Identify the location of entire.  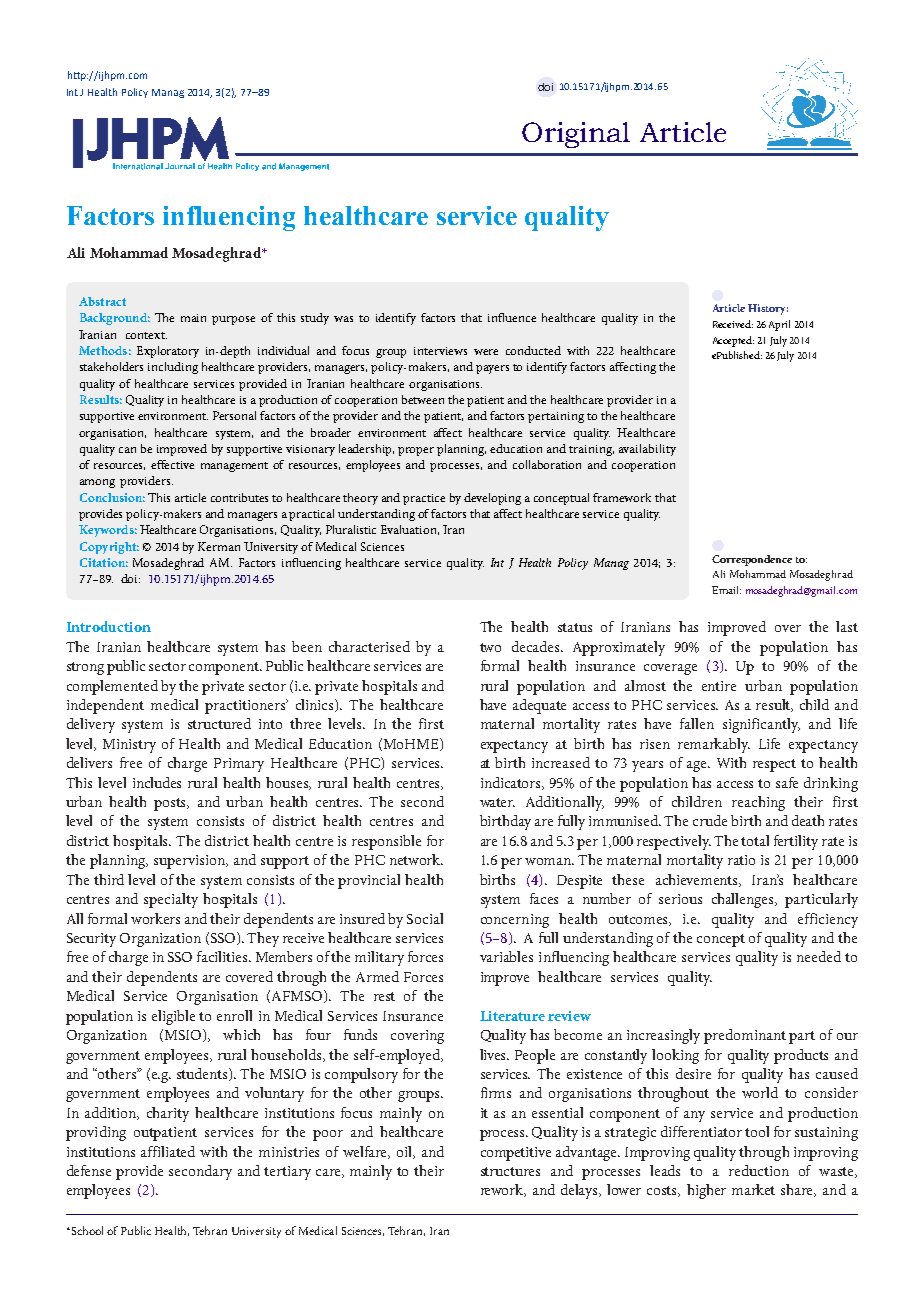
(719, 686).
